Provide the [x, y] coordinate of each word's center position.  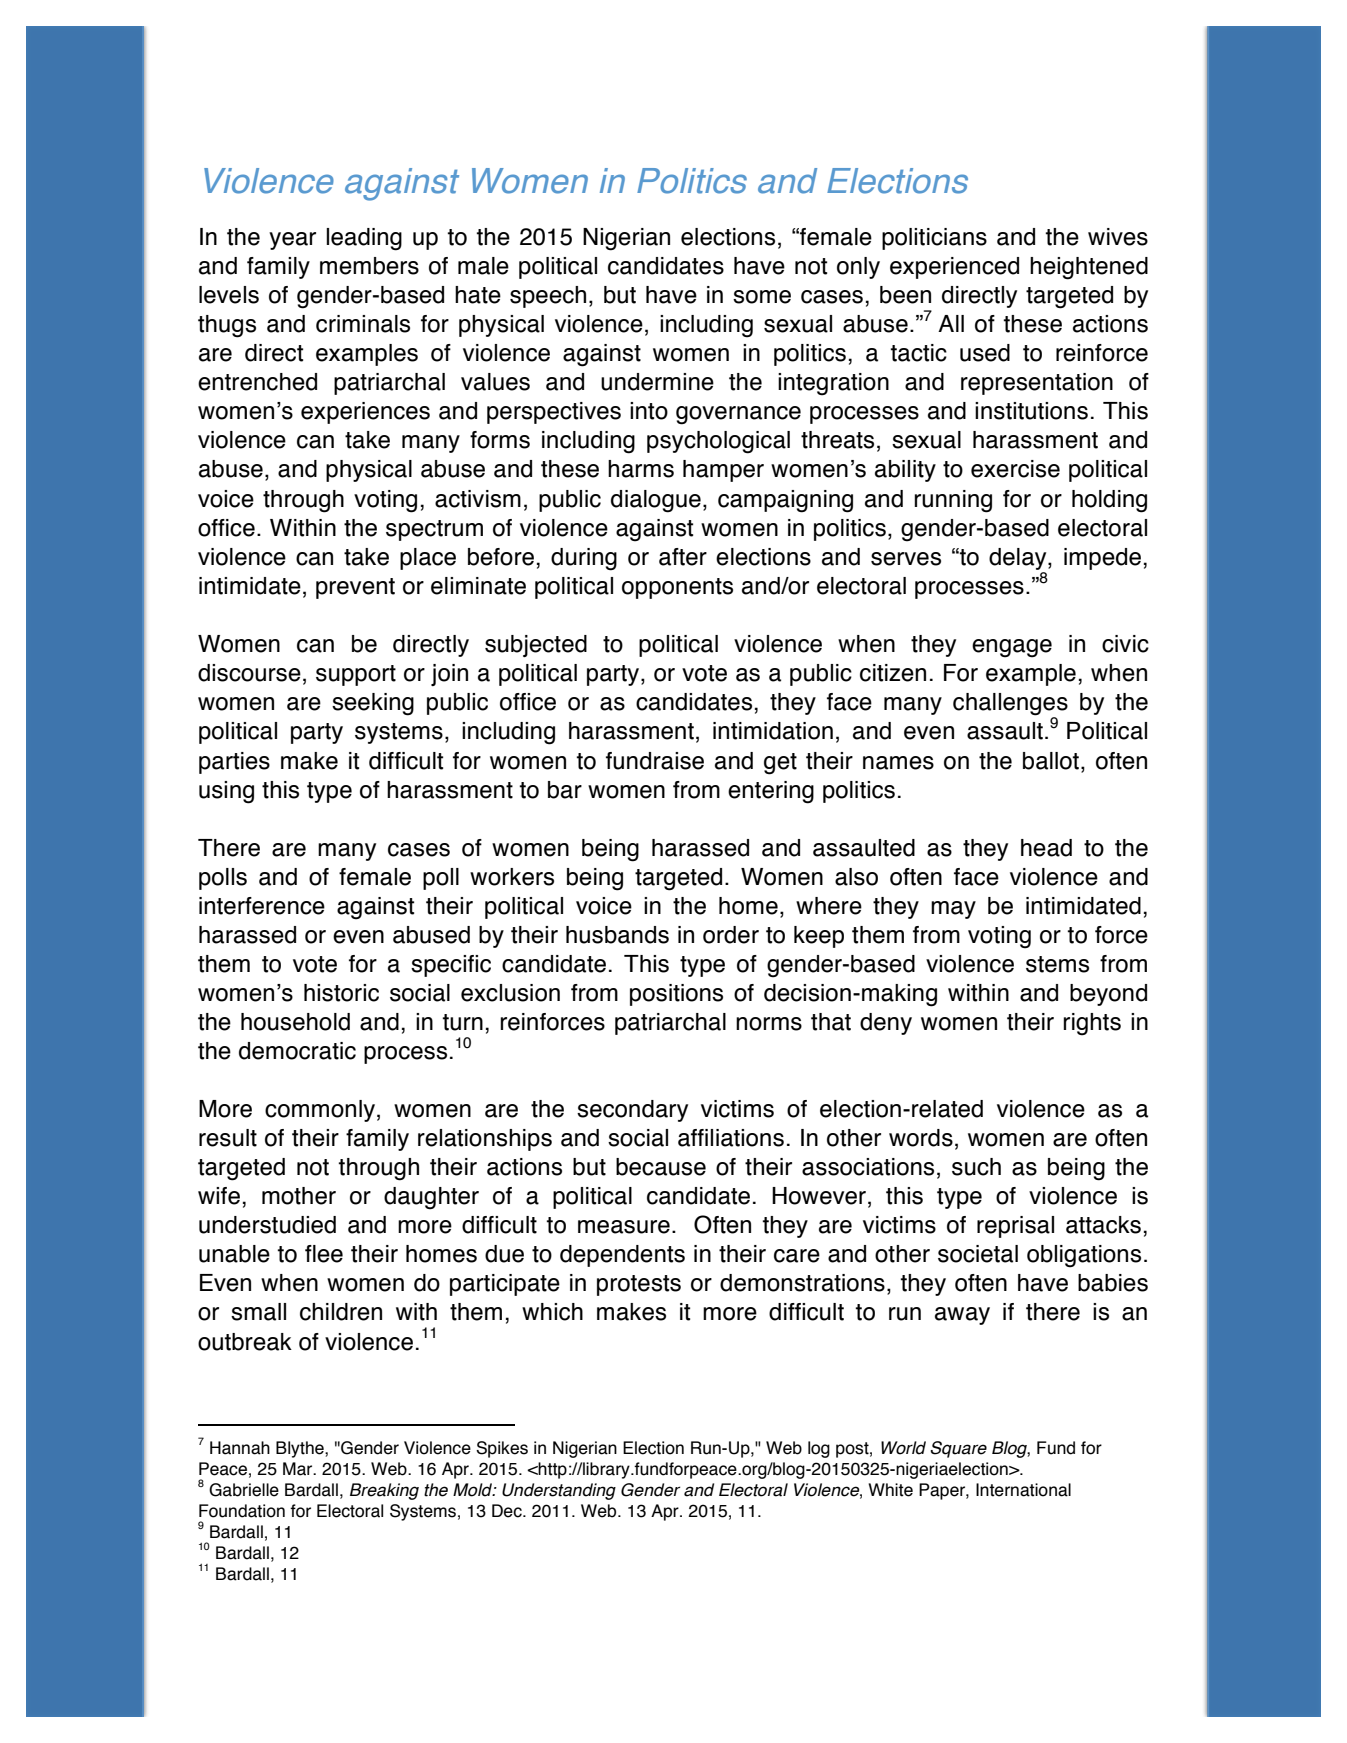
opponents [677, 588]
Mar [299, 1469]
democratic [297, 1051]
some [762, 297]
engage [1012, 648]
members [369, 266]
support [356, 675]
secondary [632, 1111]
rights [1092, 1024]
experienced [954, 268]
